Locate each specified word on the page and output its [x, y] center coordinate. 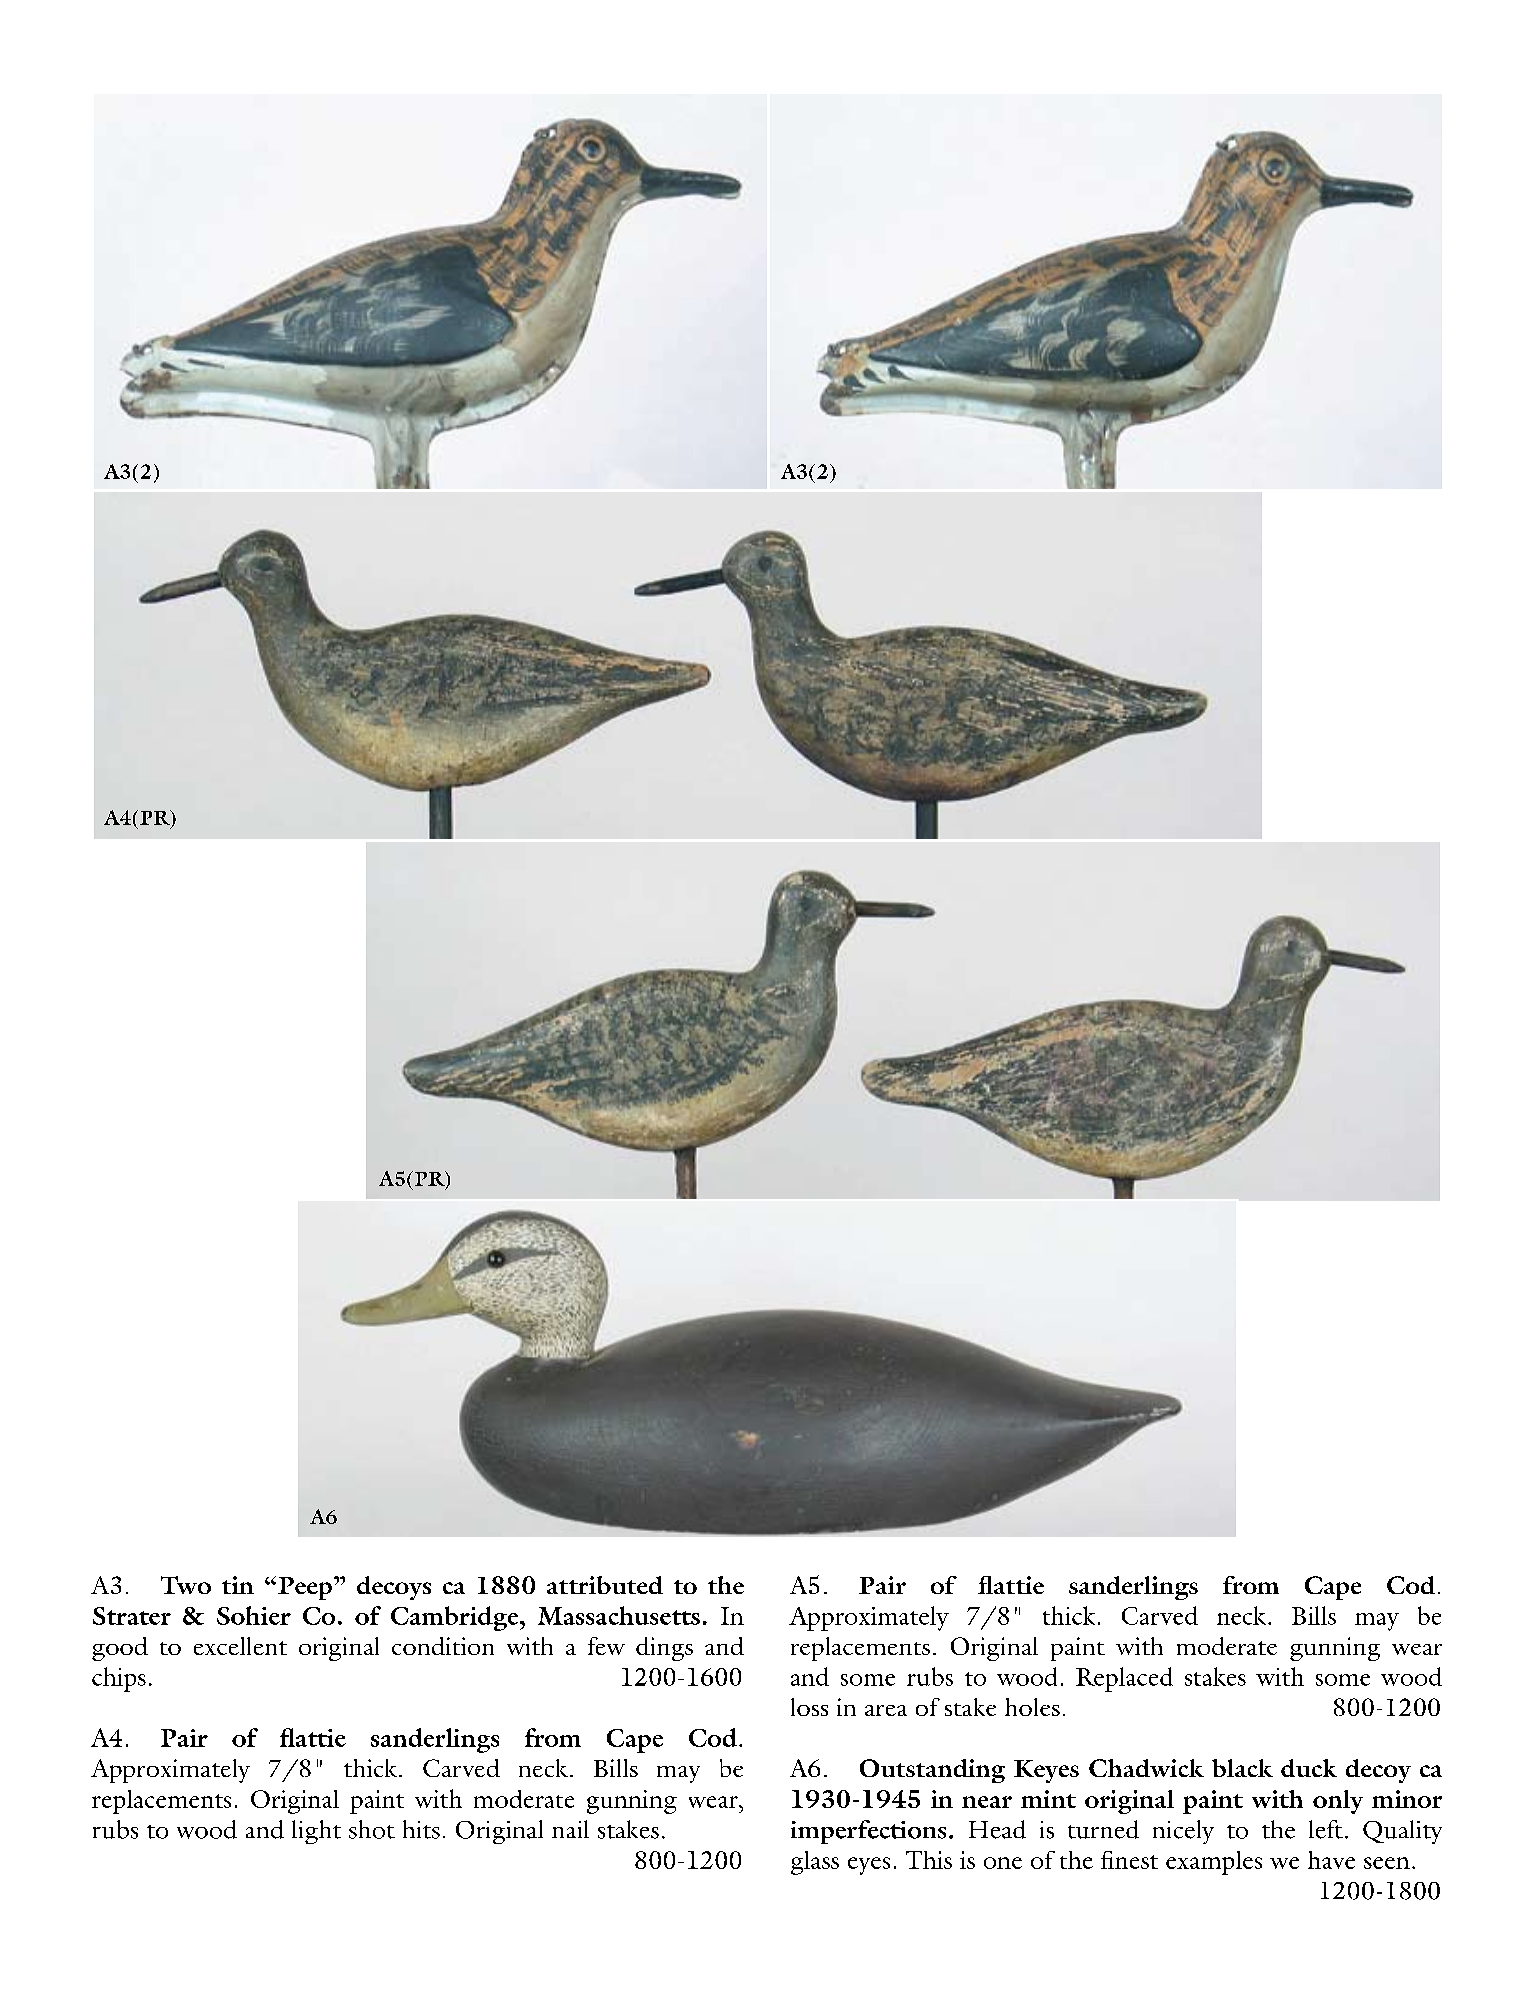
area [886, 1710]
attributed [605, 1585]
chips [119, 1679]
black [1242, 1768]
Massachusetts [619, 1615]
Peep [305, 1588]
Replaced [1124, 1679]
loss [809, 1707]
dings [664, 1649]
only [1338, 1802]
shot [372, 1829]
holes [1032, 1707]
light [316, 1832]
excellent [240, 1646]
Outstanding [932, 1771]
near [987, 1802]
